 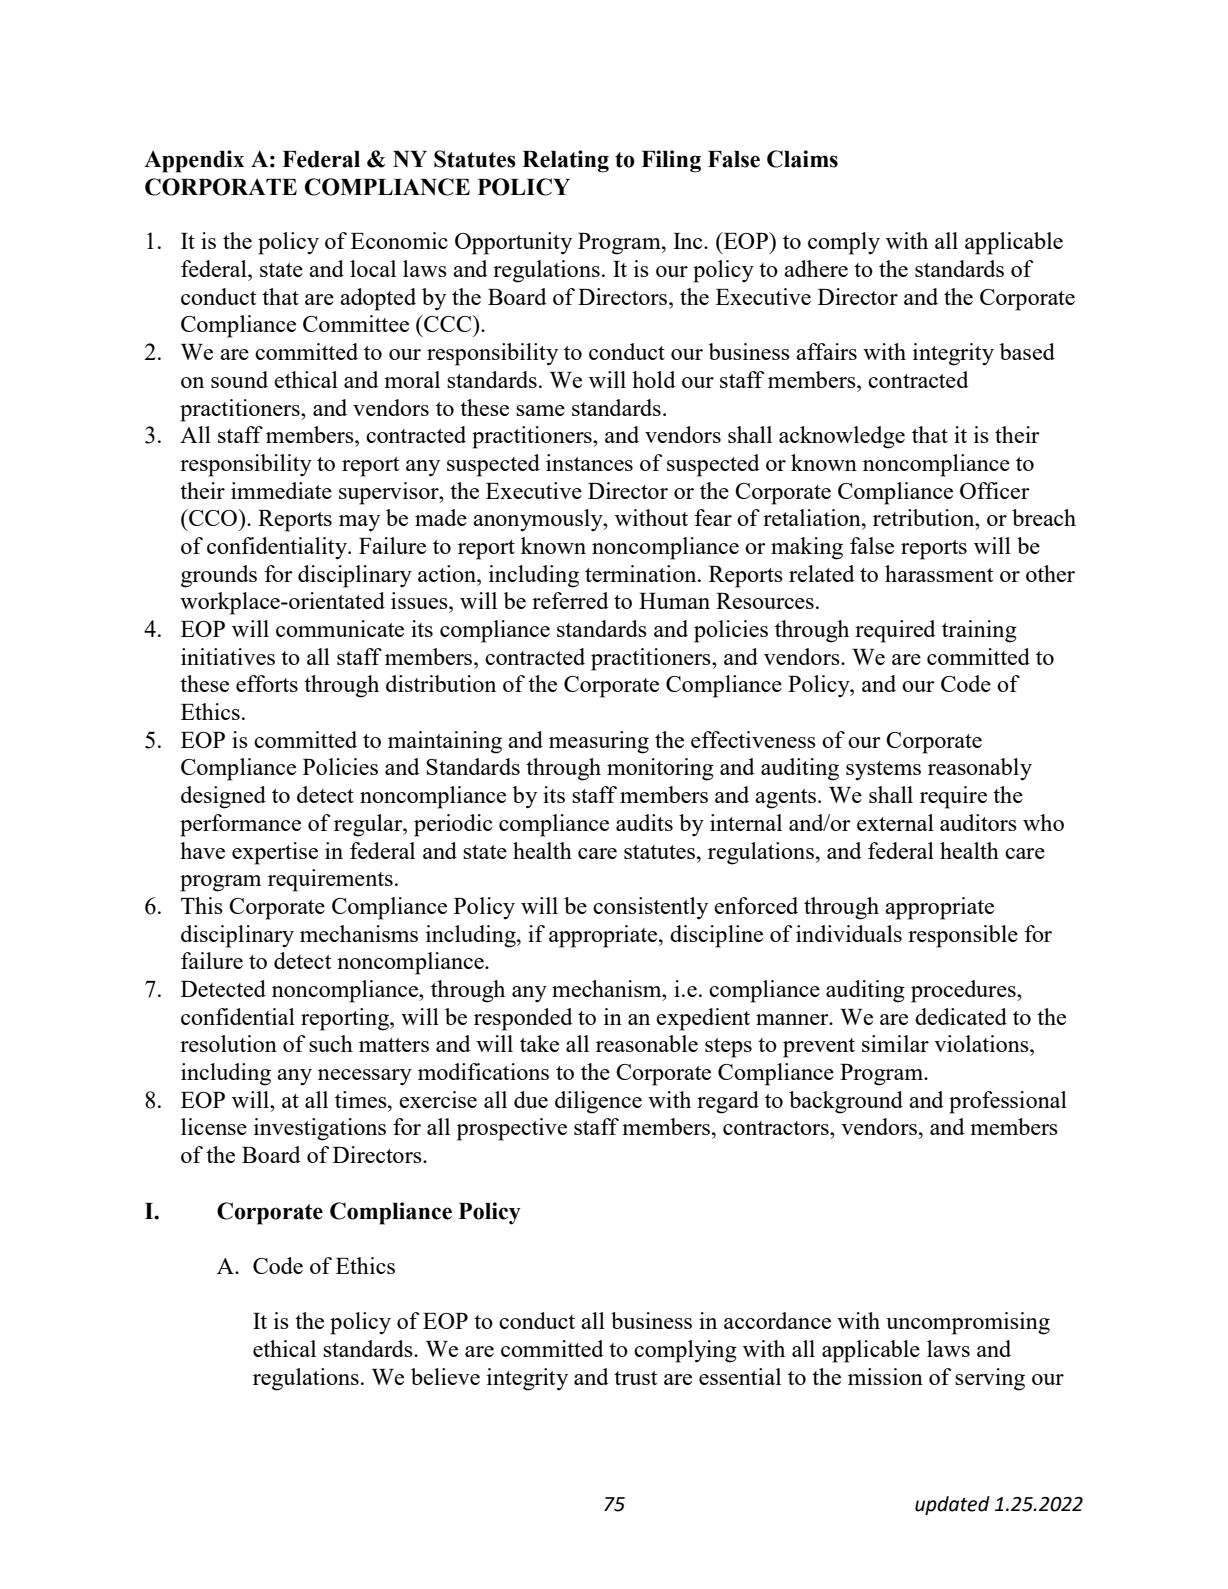 I want to click on training, so click(x=979, y=631).
